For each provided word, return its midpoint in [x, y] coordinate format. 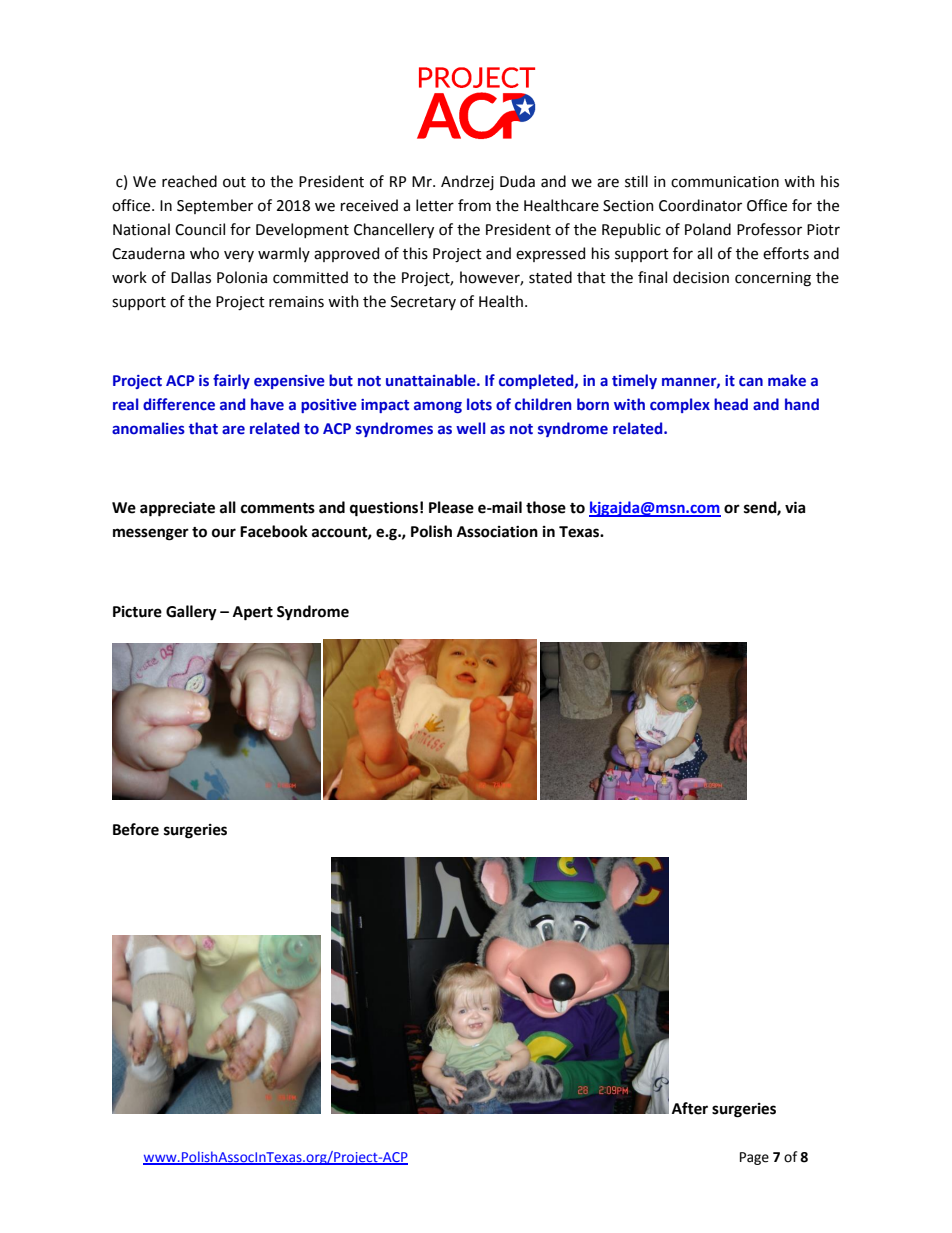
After [690, 1108]
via [795, 507]
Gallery [191, 613]
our [224, 533]
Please [451, 507]
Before [136, 829]
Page [754, 1158]
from [474, 205]
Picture [137, 612]
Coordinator [700, 205]
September [215, 206]
